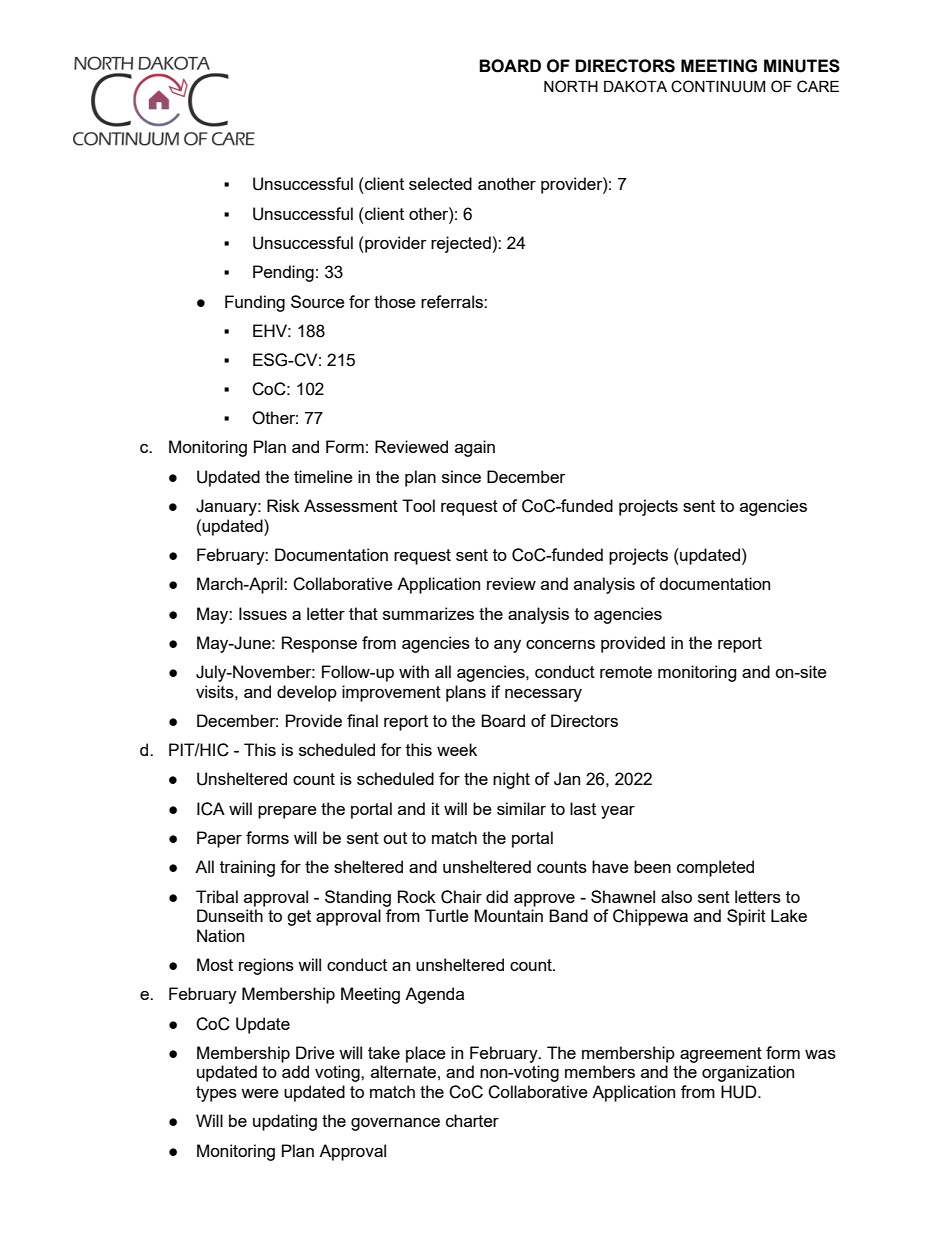  I want to click on CARE, so click(818, 86).
